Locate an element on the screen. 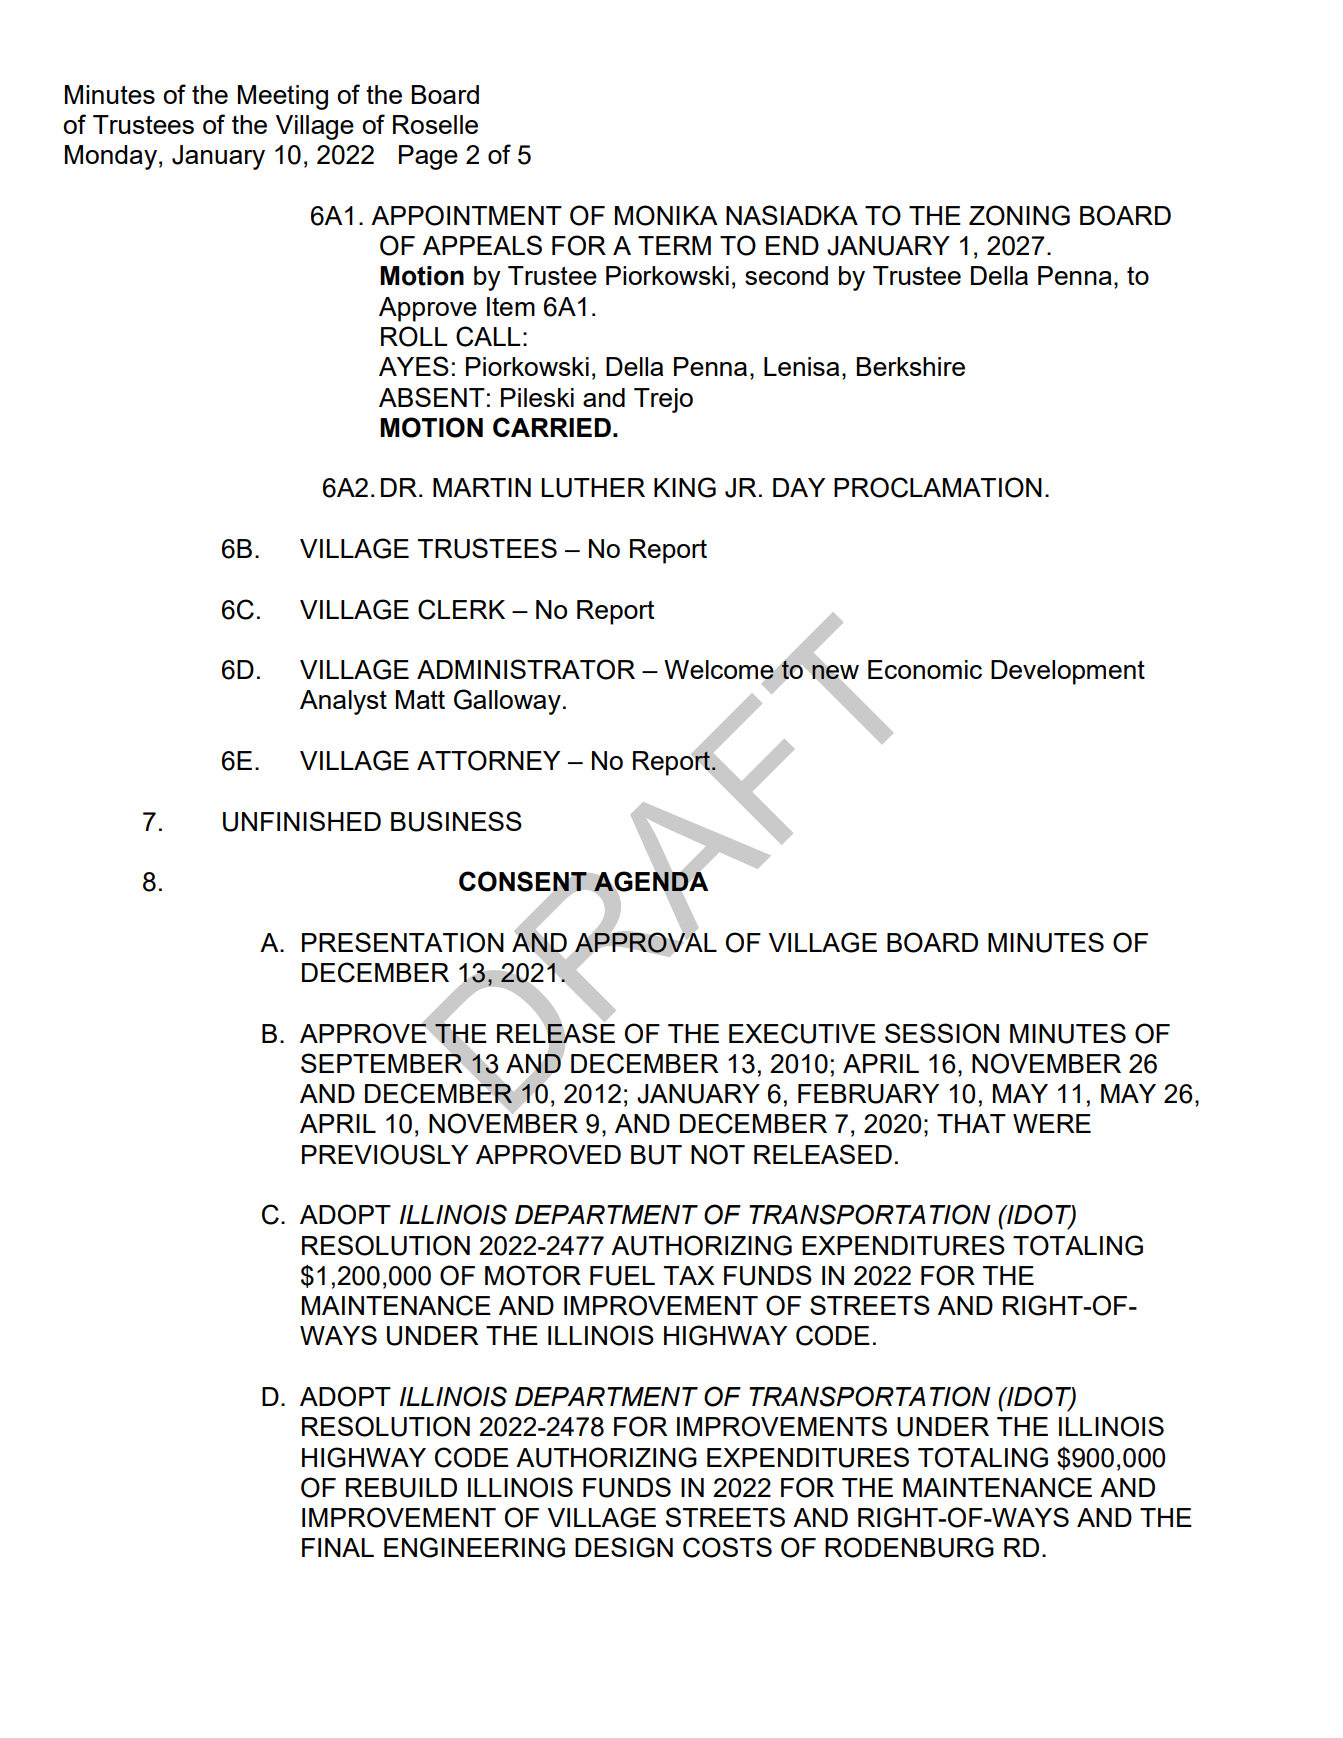 The image size is (1343, 1738). COSTS is located at coordinates (727, 1547).
